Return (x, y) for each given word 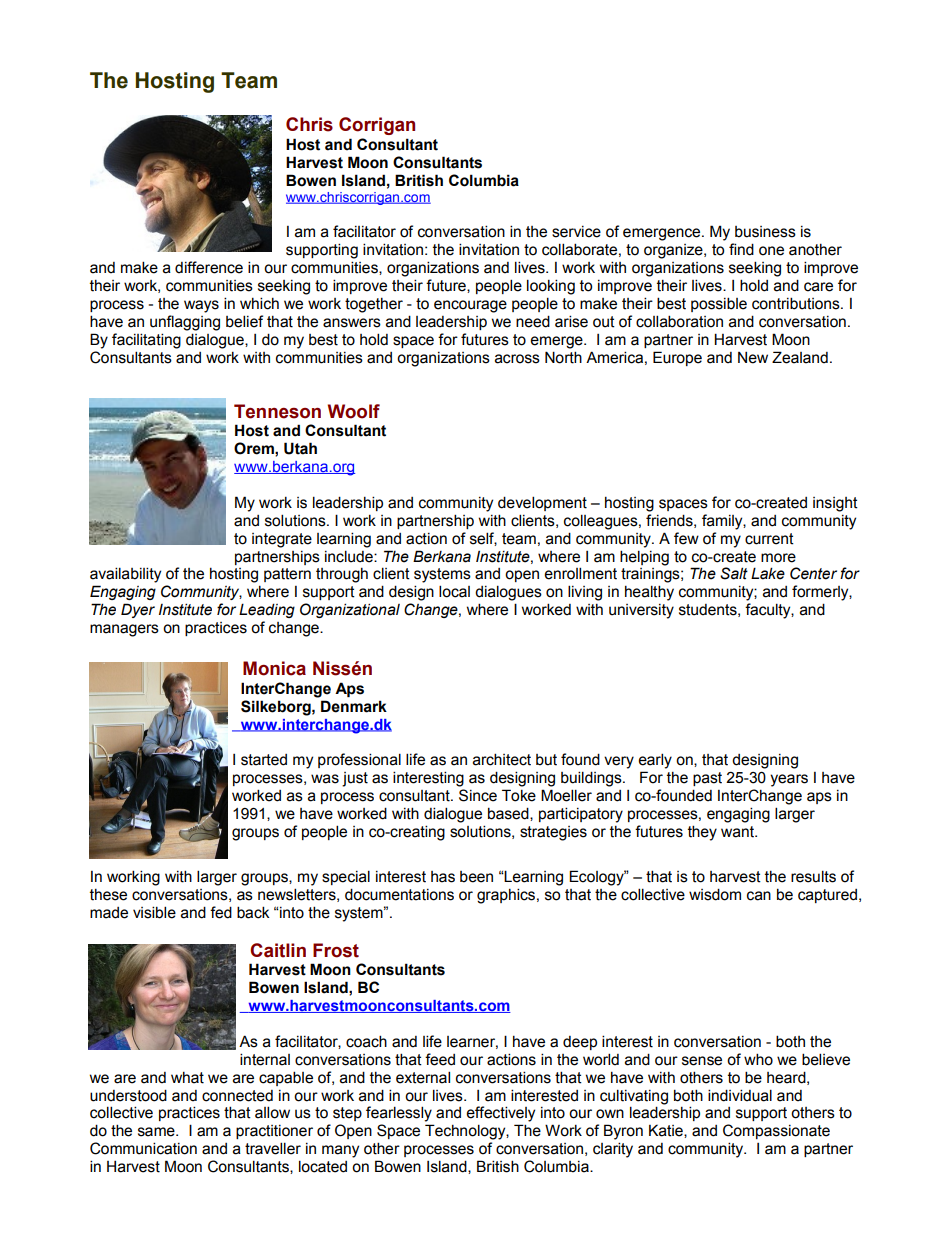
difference (209, 267)
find (741, 249)
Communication (143, 1148)
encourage (470, 306)
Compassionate (776, 1131)
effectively (500, 1114)
